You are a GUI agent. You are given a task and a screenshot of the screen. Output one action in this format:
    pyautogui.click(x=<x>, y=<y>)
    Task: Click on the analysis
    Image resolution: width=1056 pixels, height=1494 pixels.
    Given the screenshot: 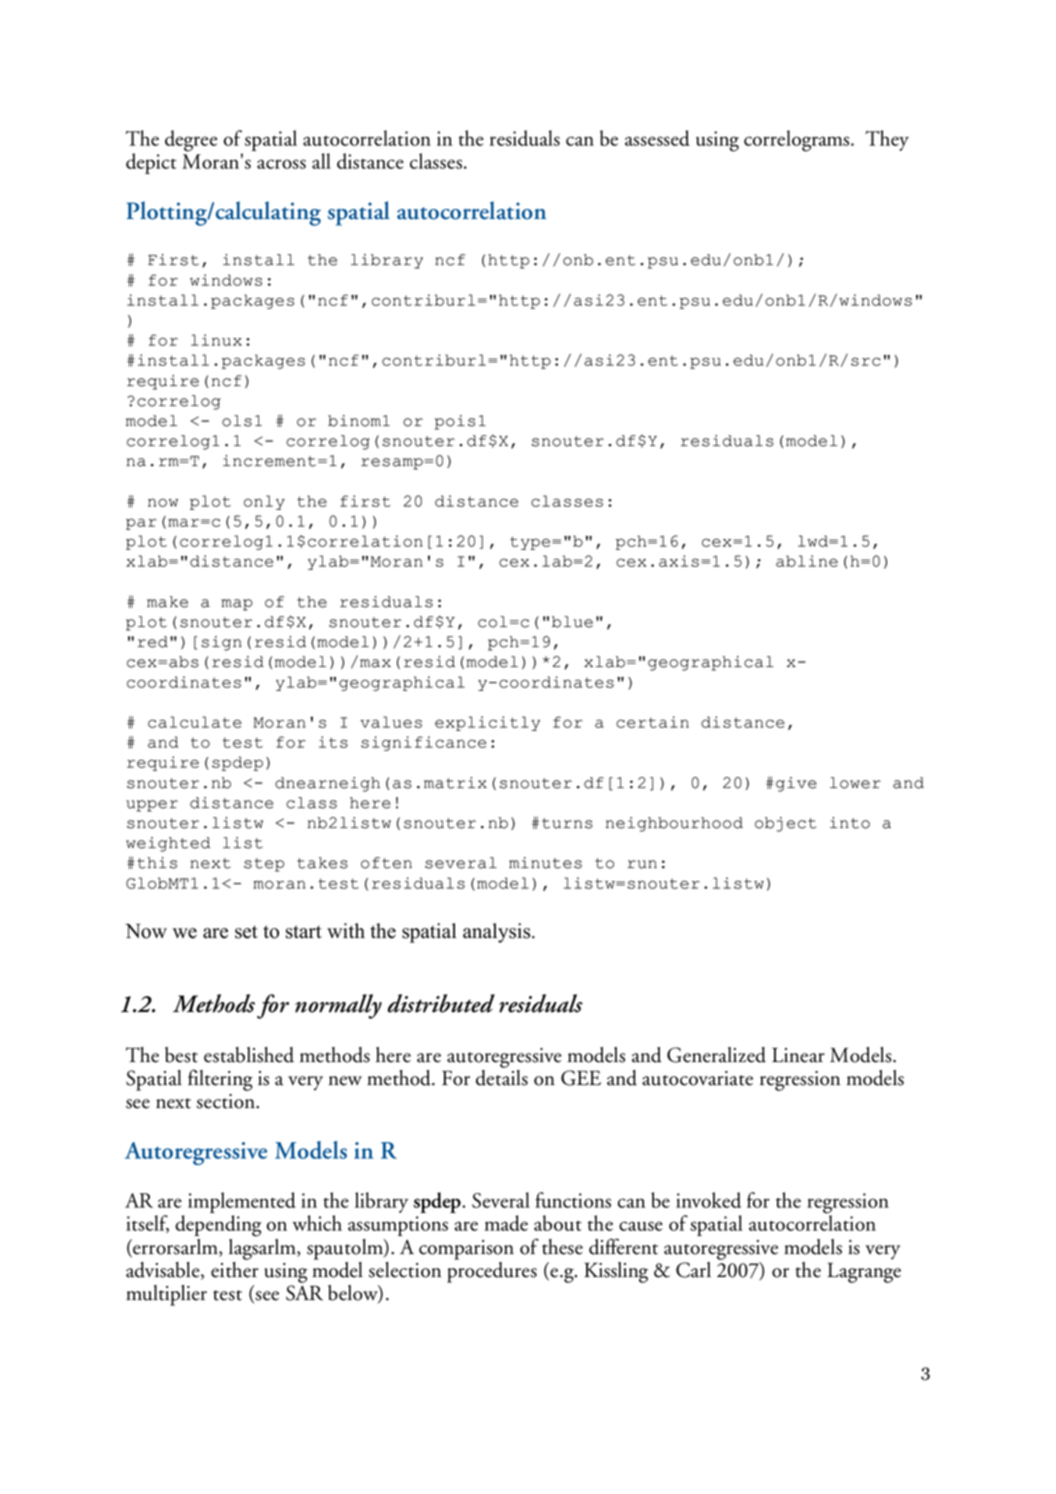 What is the action you would take?
    pyautogui.click(x=498, y=933)
